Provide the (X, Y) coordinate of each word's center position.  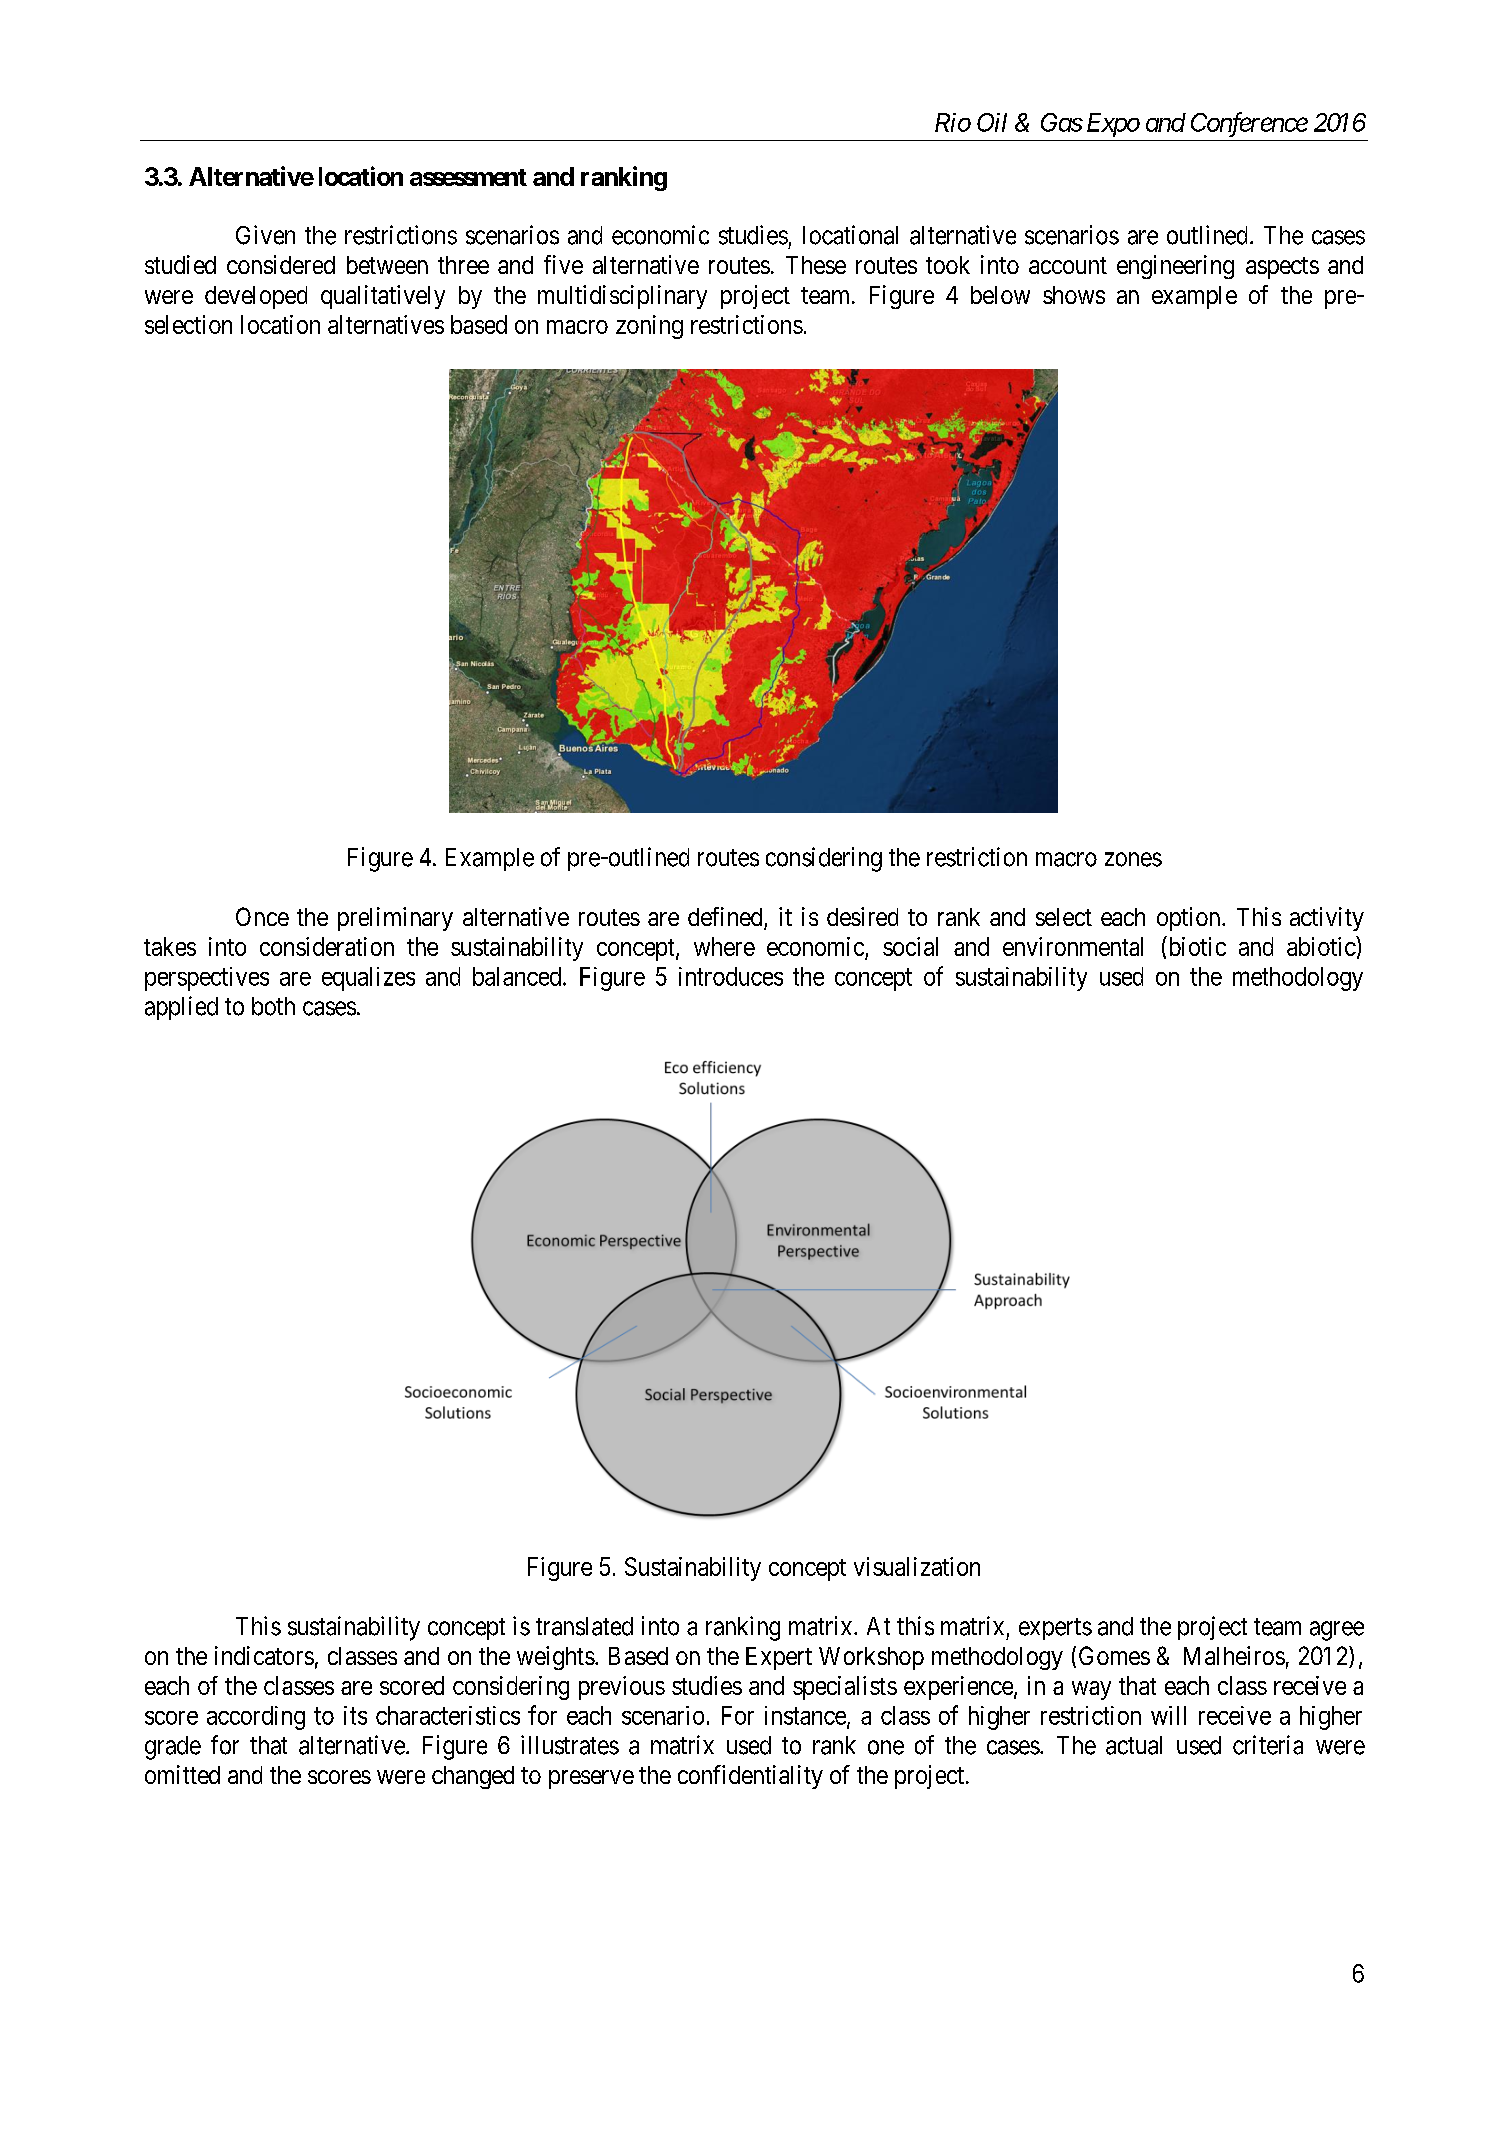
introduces (731, 976)
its (355, 1715)
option (1190, 919)
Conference (1249, 124)
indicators (264, 1655)
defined (726, 918)
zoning (649, 327)
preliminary (395, 919)
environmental (1073, 946)
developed (256, 297)
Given (265, 235)
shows (1074, 295)
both (273, 1006)
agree (1337, 1631)
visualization (917, 1566)
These (816, 265)
